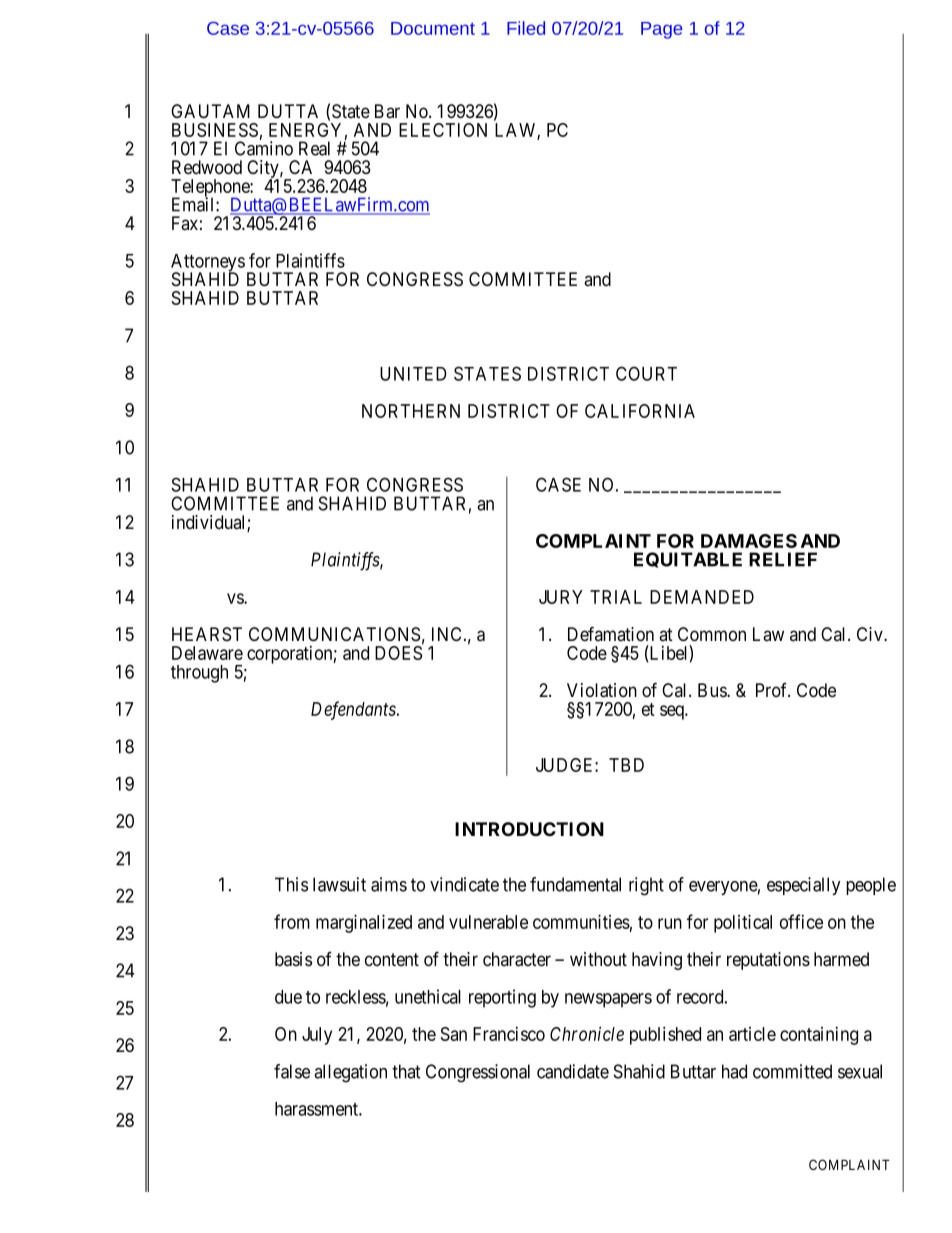 The height and width of the screenshot is (1233, 952). I want to click on Page, so click(661, 30).
